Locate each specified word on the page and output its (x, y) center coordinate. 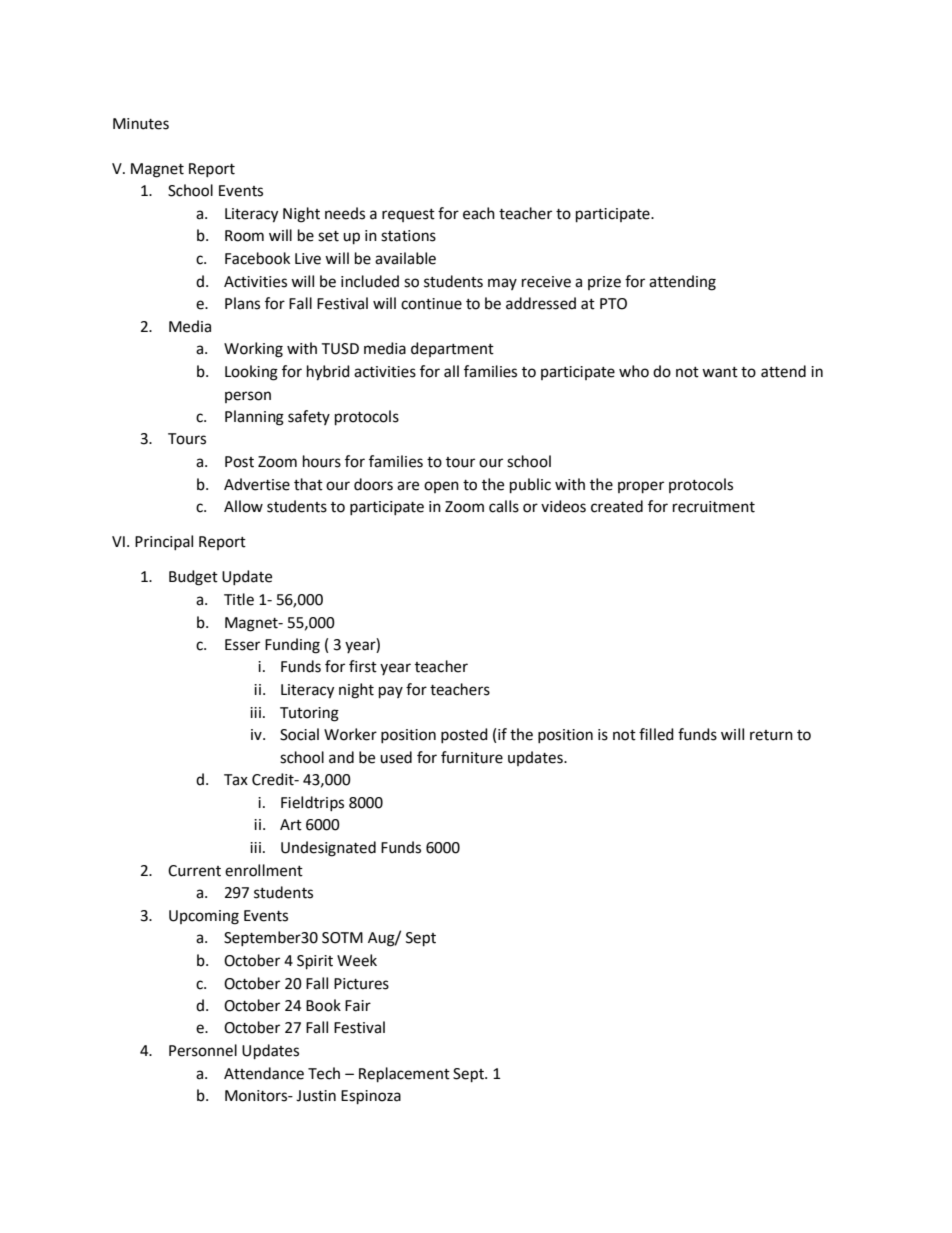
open (441, 487)
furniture (472, 757)
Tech (324, 1073)
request (408, 215)
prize (604, 283)
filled (656, 734)
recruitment (714, 507)
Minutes (141, 124)
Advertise (257, 484)
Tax (236, 780)
